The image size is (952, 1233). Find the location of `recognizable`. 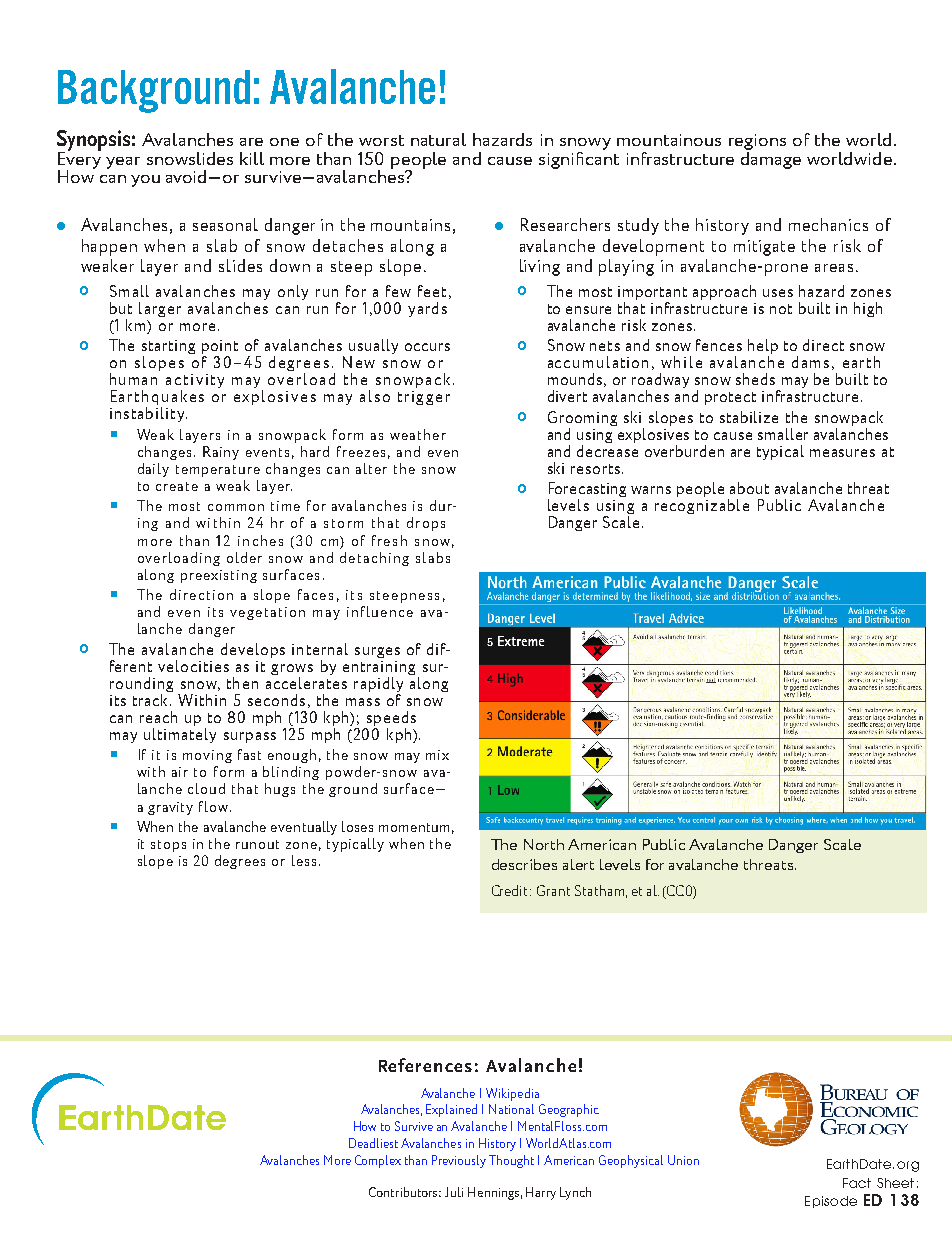

recognizable is located at coordinates (702, 506).
